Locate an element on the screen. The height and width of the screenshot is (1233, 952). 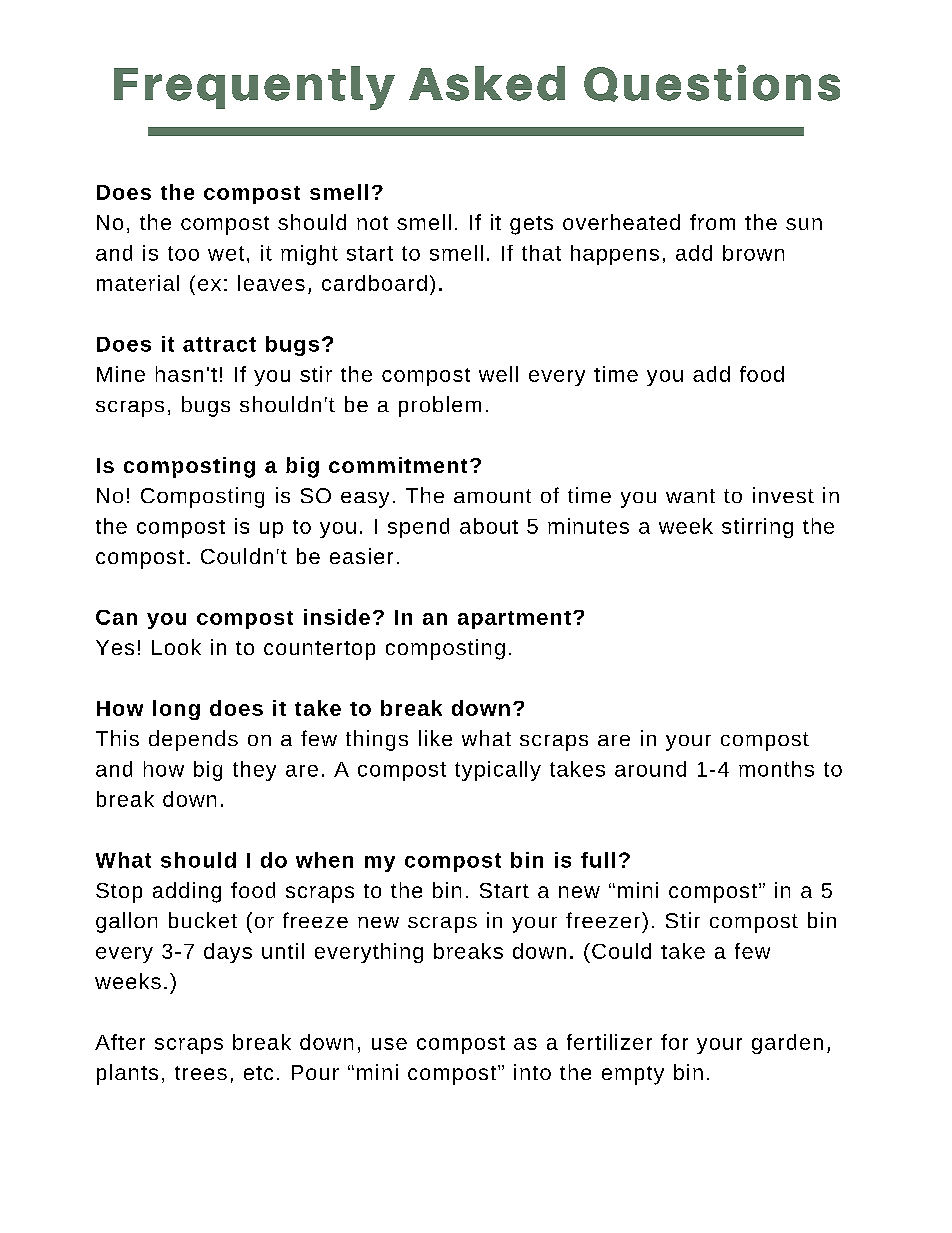
months is located at coordinates (776, 769).
